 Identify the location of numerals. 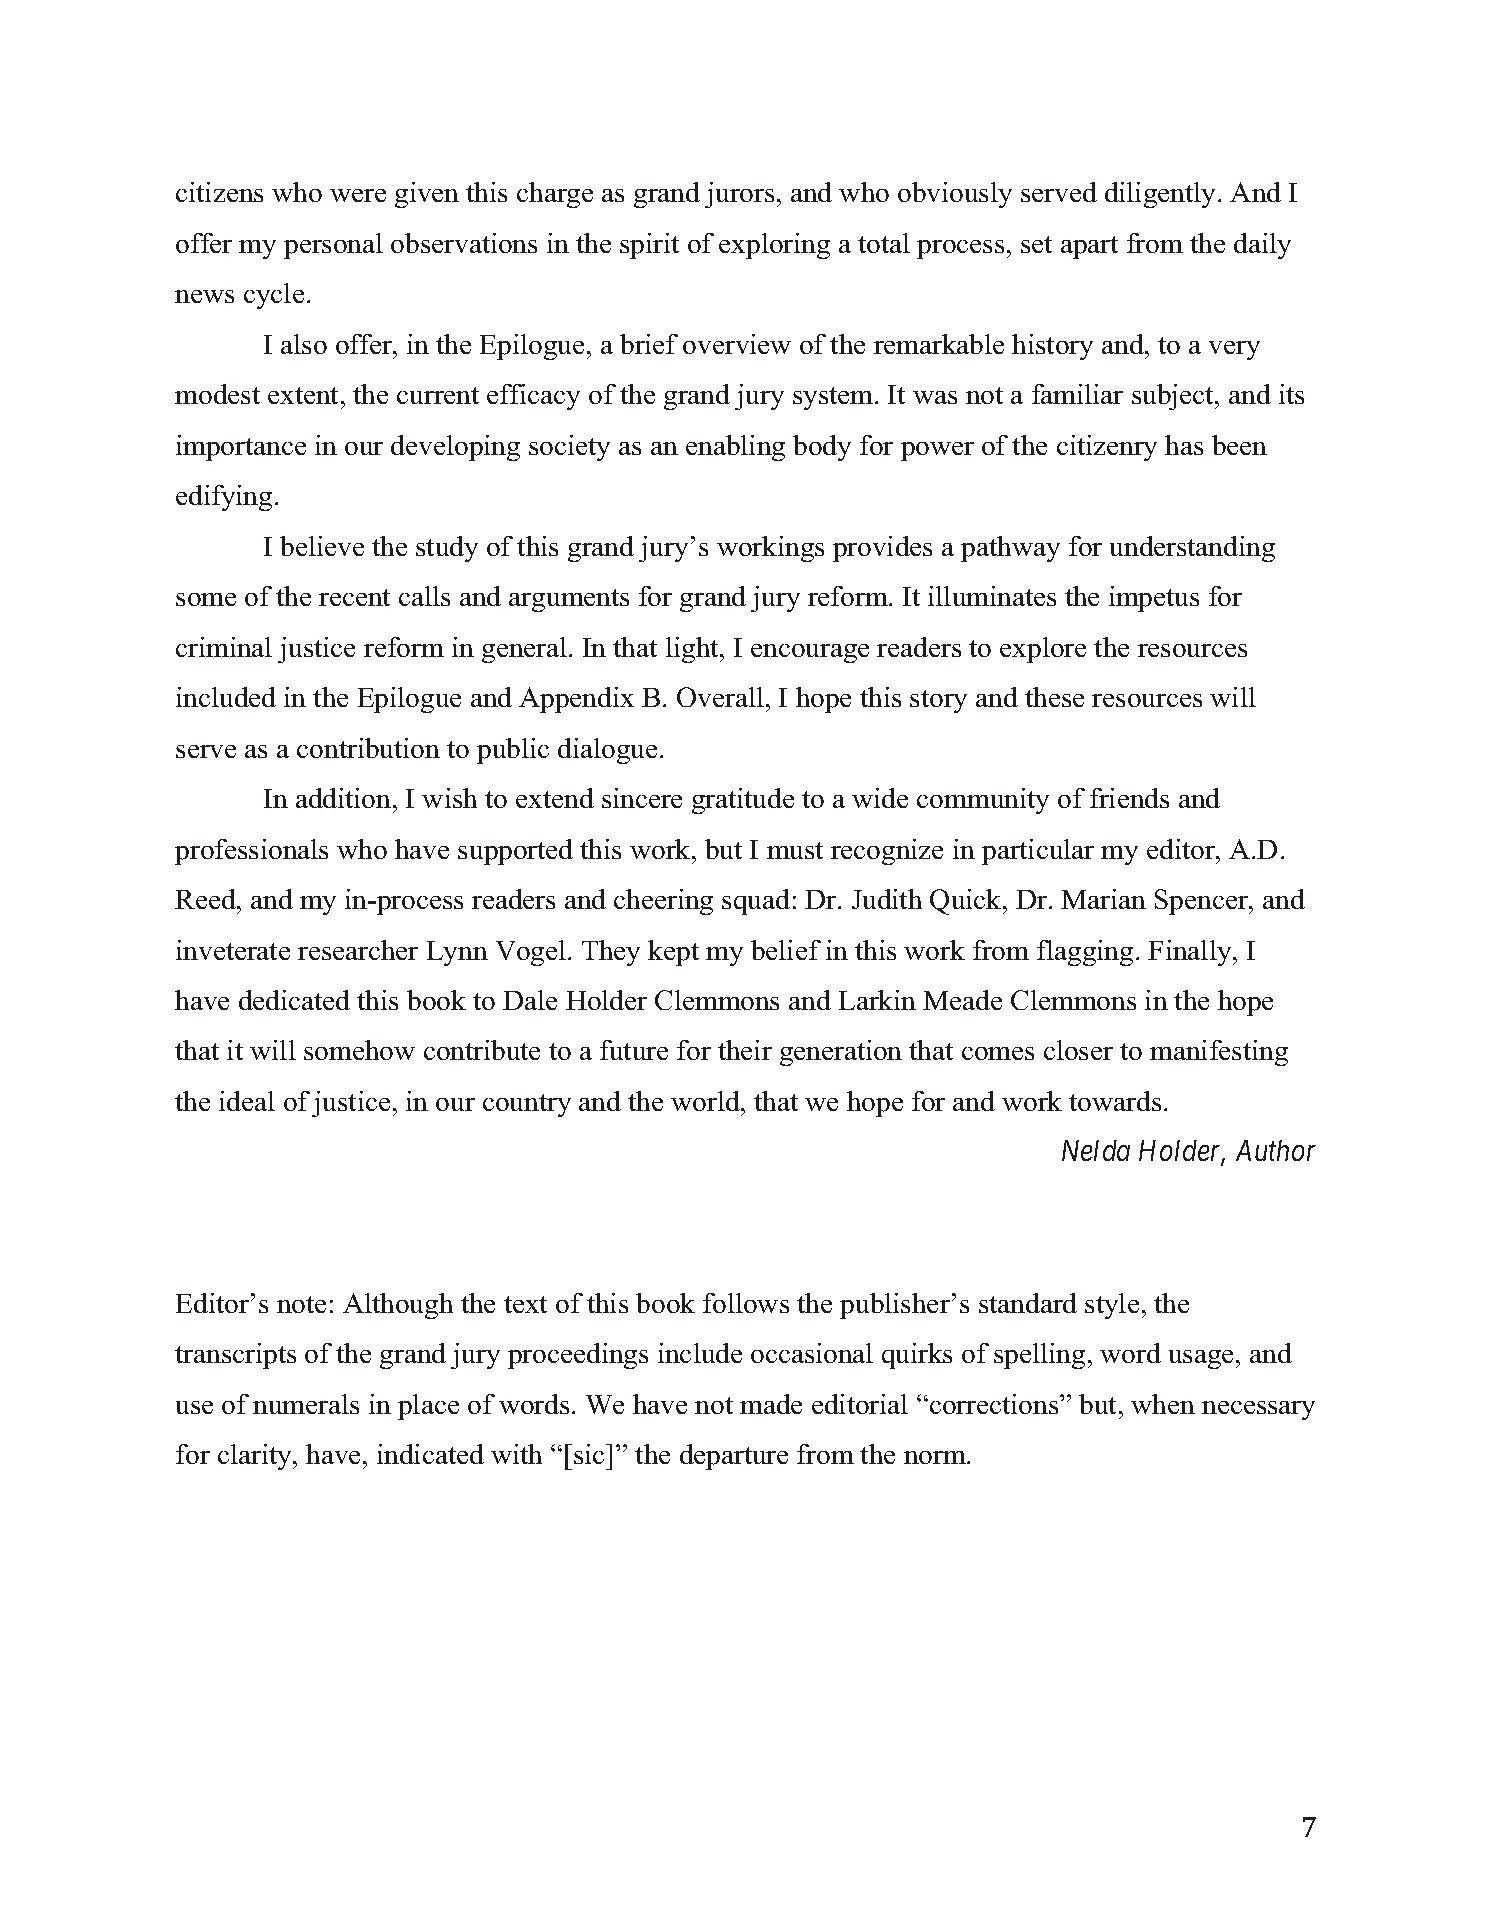
(306, 1404).
